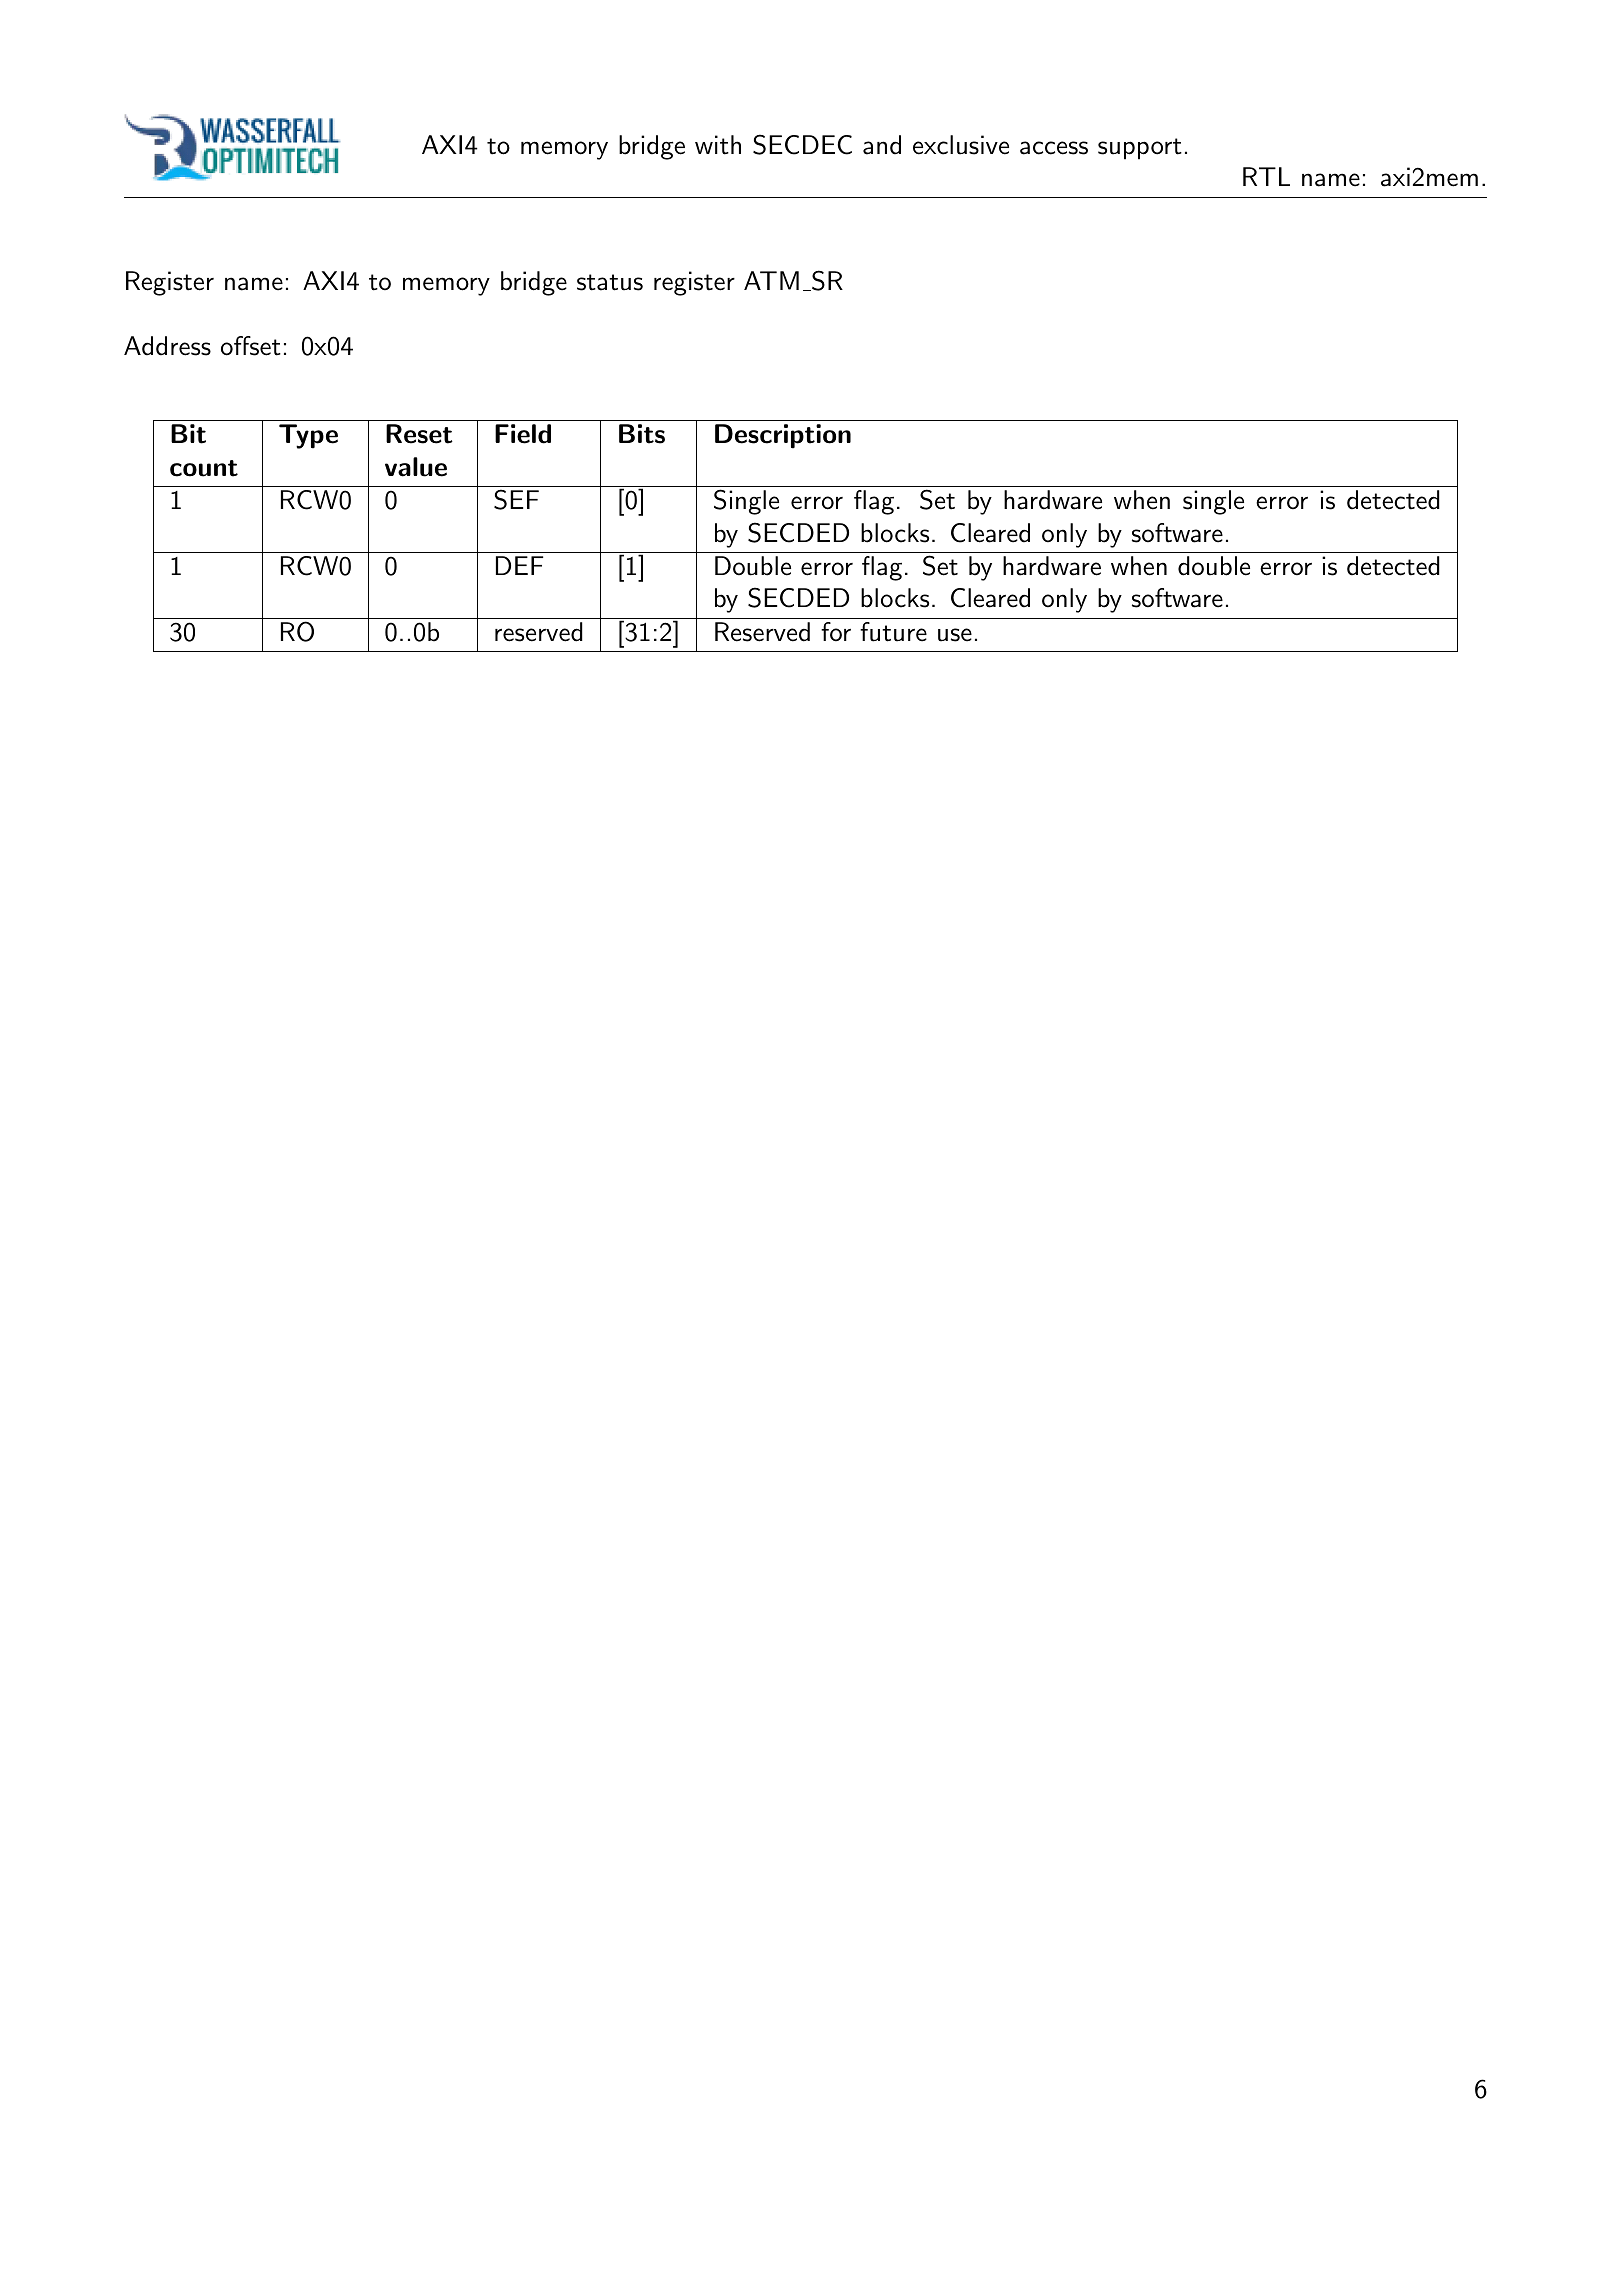  What do you see at coordinates (610, 282) in the screenshot?
I see `status` at bounding box center [610, 282].
